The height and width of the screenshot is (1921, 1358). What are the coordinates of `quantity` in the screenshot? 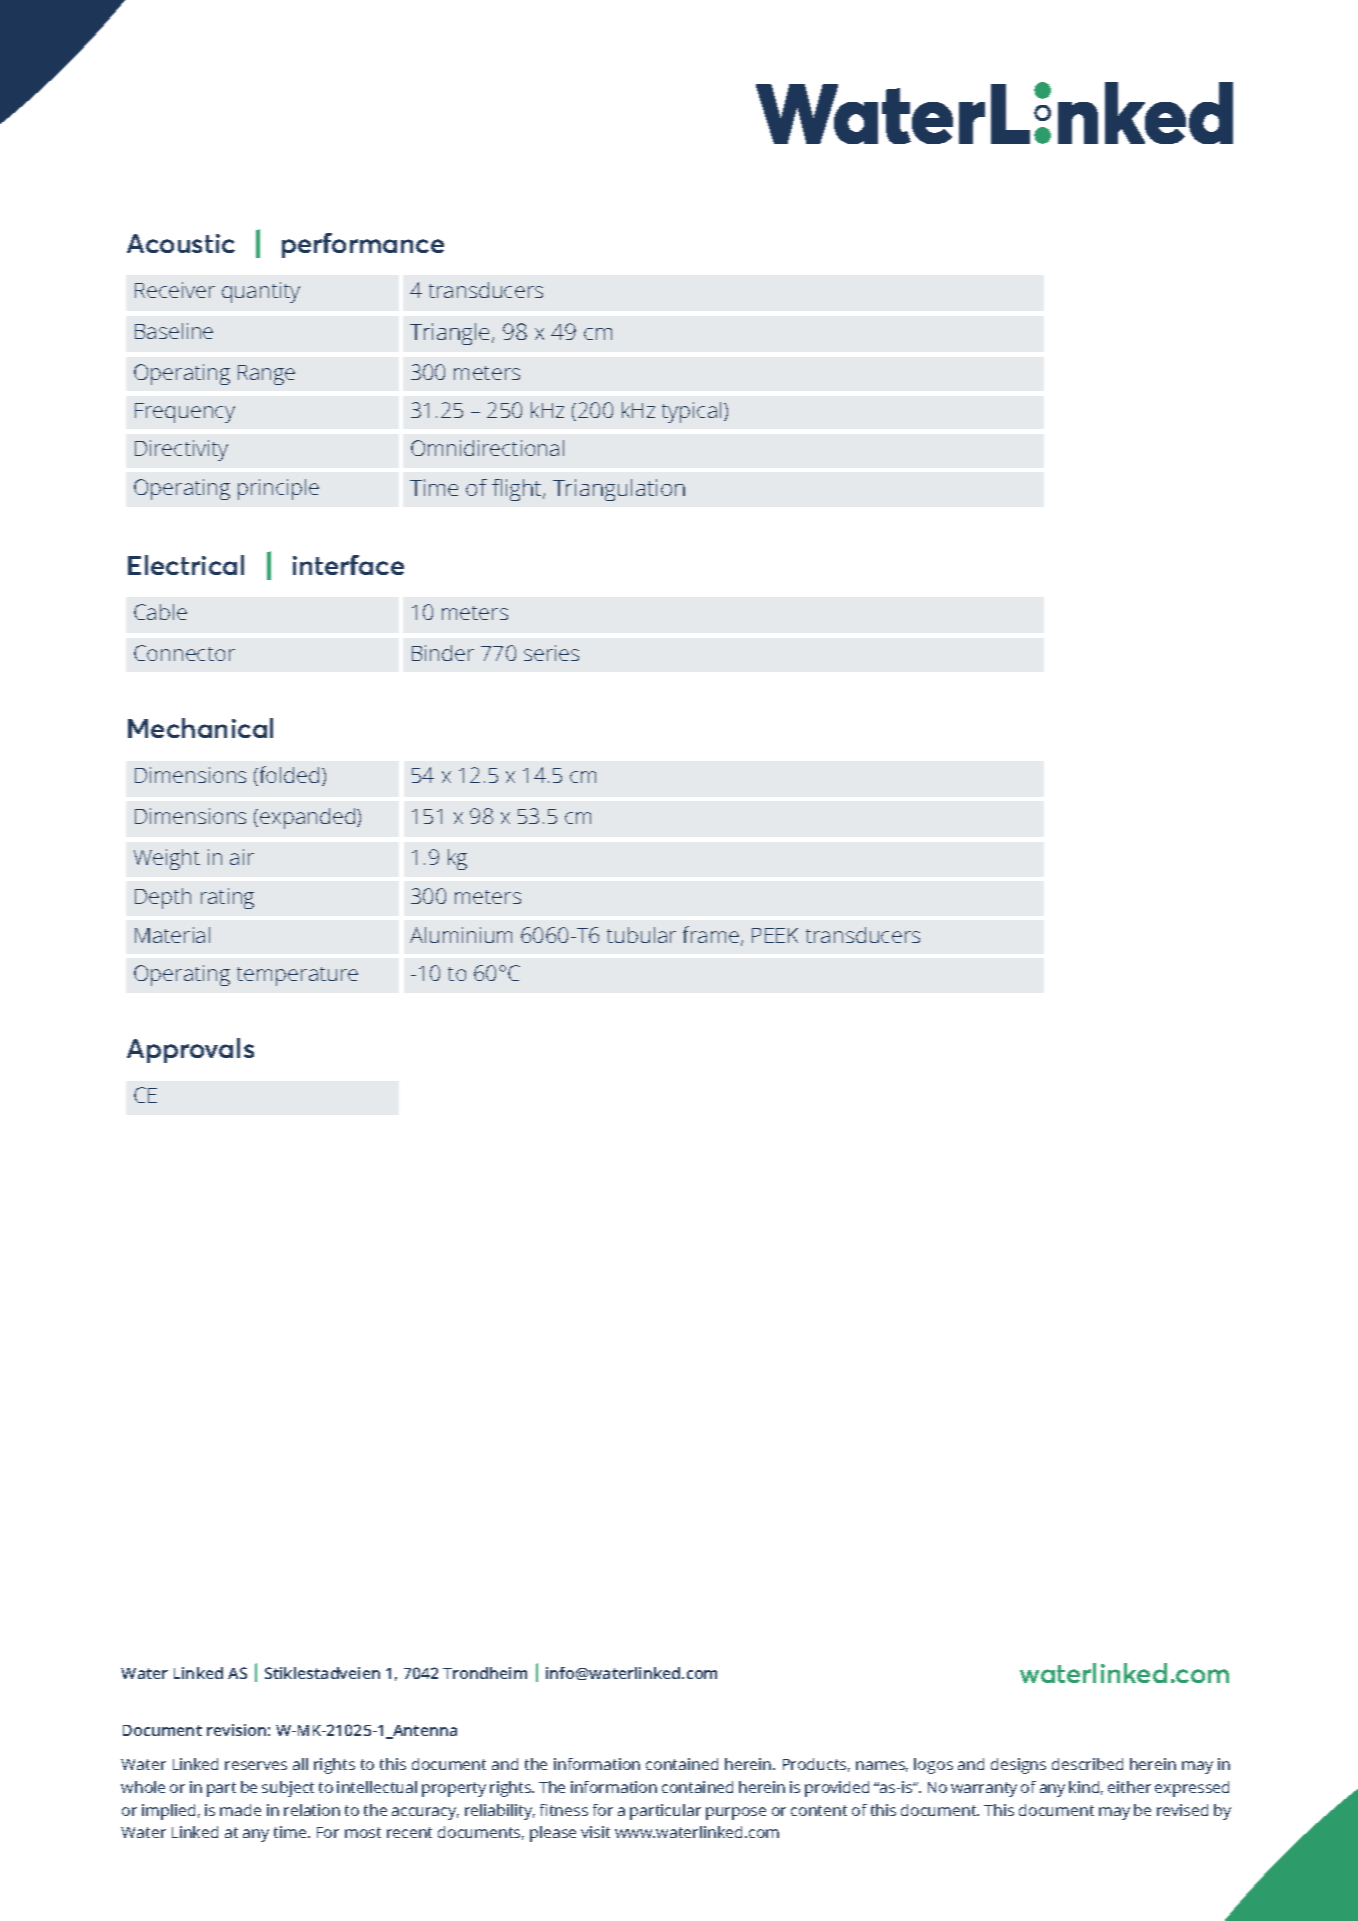 It's located at (261, 292).
